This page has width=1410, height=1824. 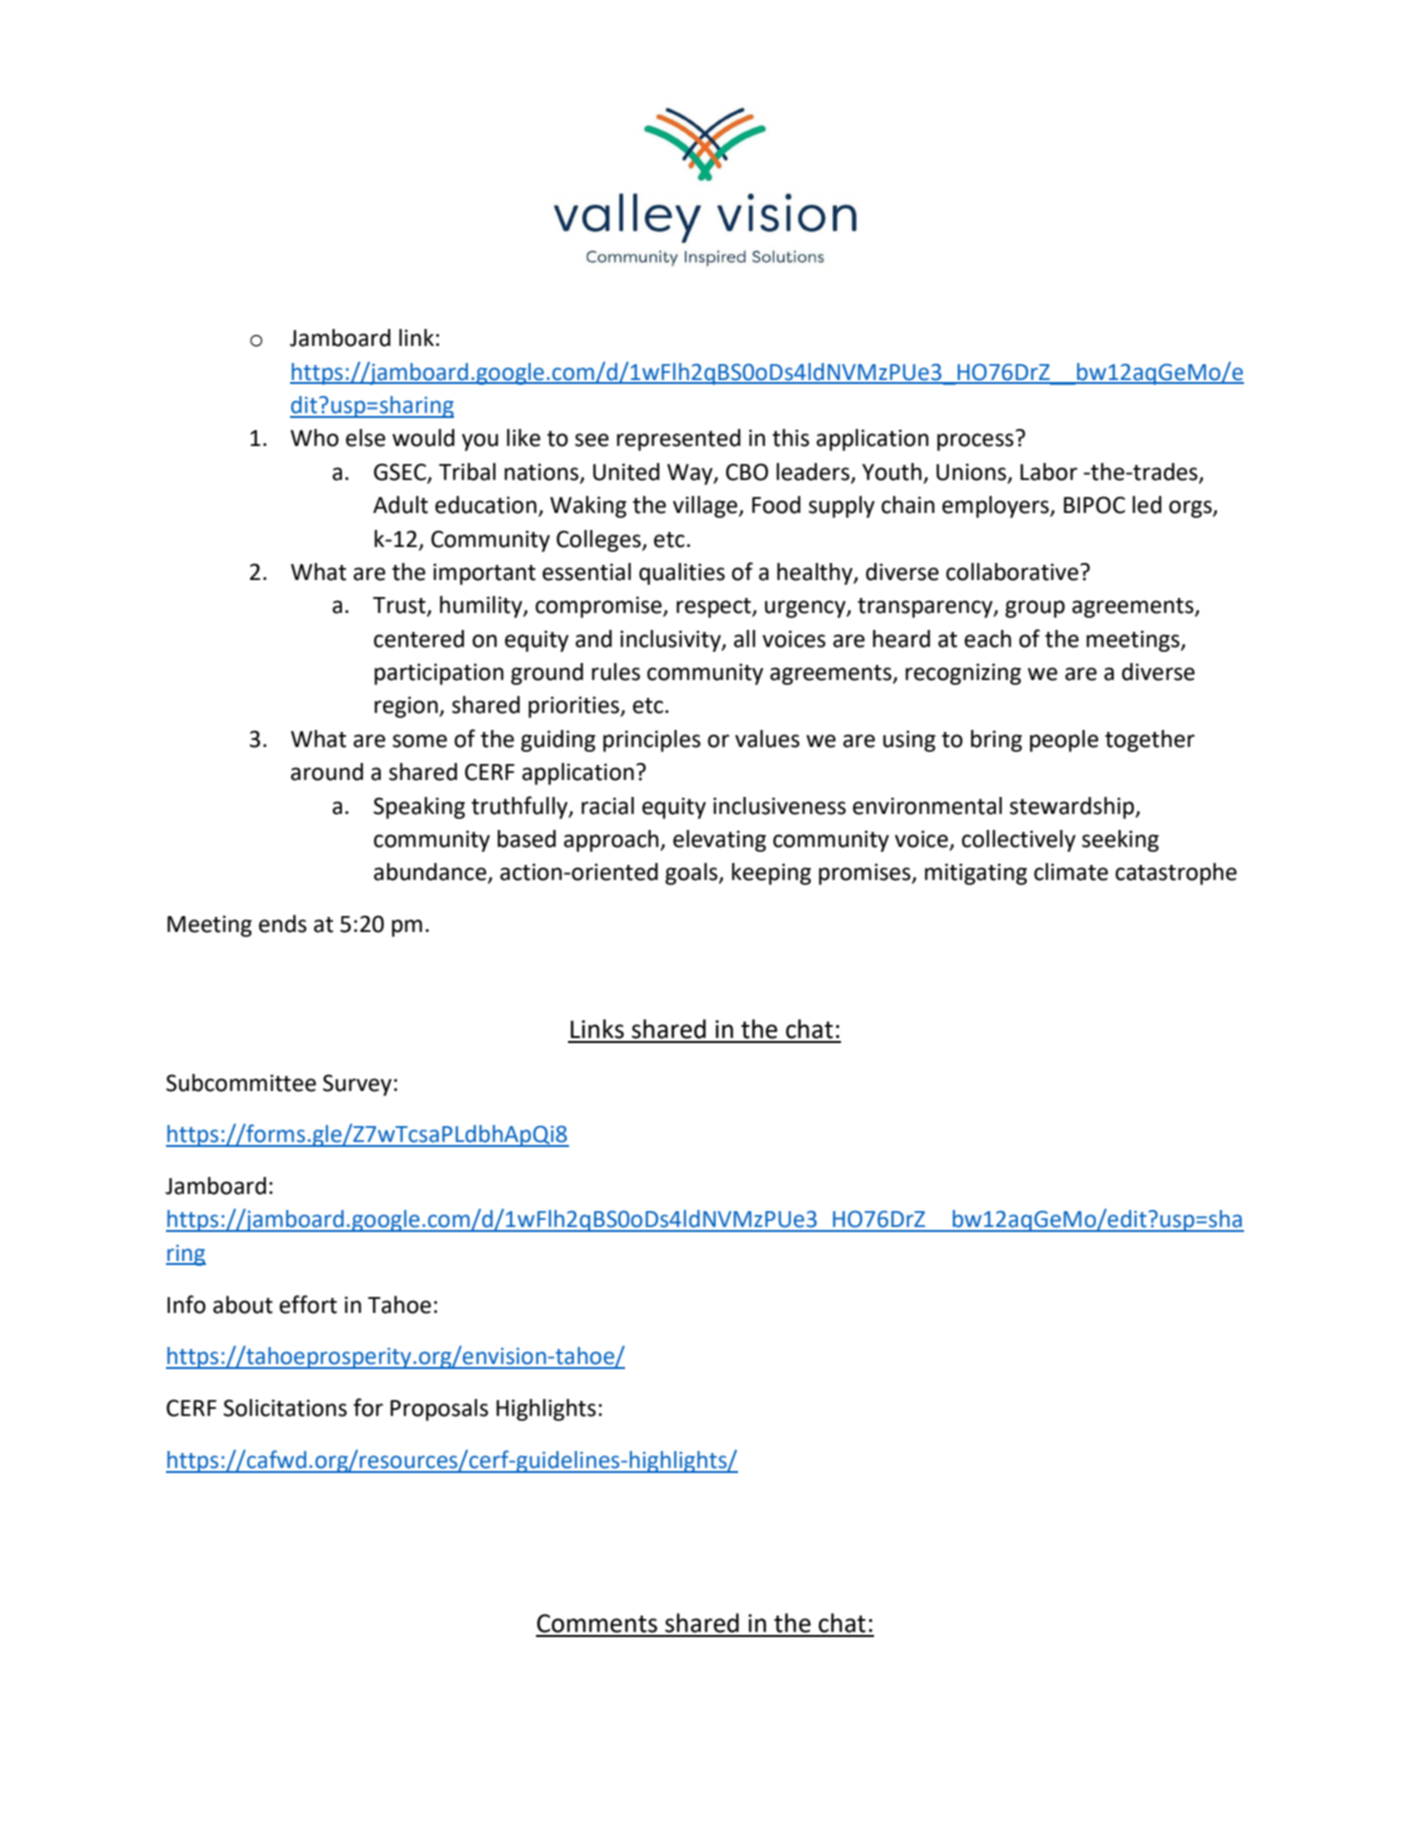 I want to click on goals, so click(x=692, y=874).
